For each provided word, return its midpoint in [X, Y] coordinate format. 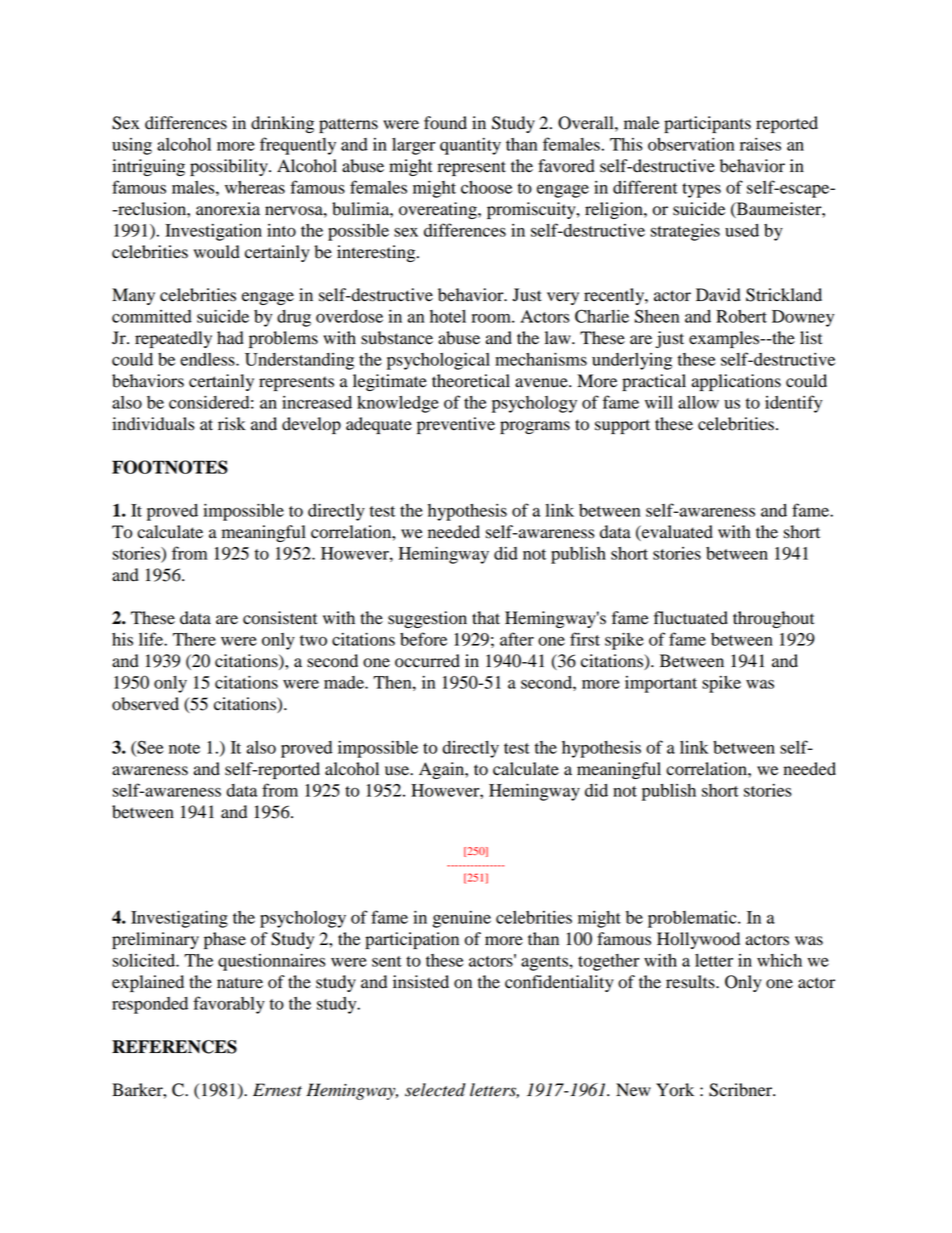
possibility [230, 167]
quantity [470, 146]
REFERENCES [174, 1047]
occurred [427, 661]
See [149, 748]
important [661, 684]
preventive [456, 425]
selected [435, 1090]
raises [760, 144]
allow [698, 402]
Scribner [742, 1090]
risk [232, 424]
